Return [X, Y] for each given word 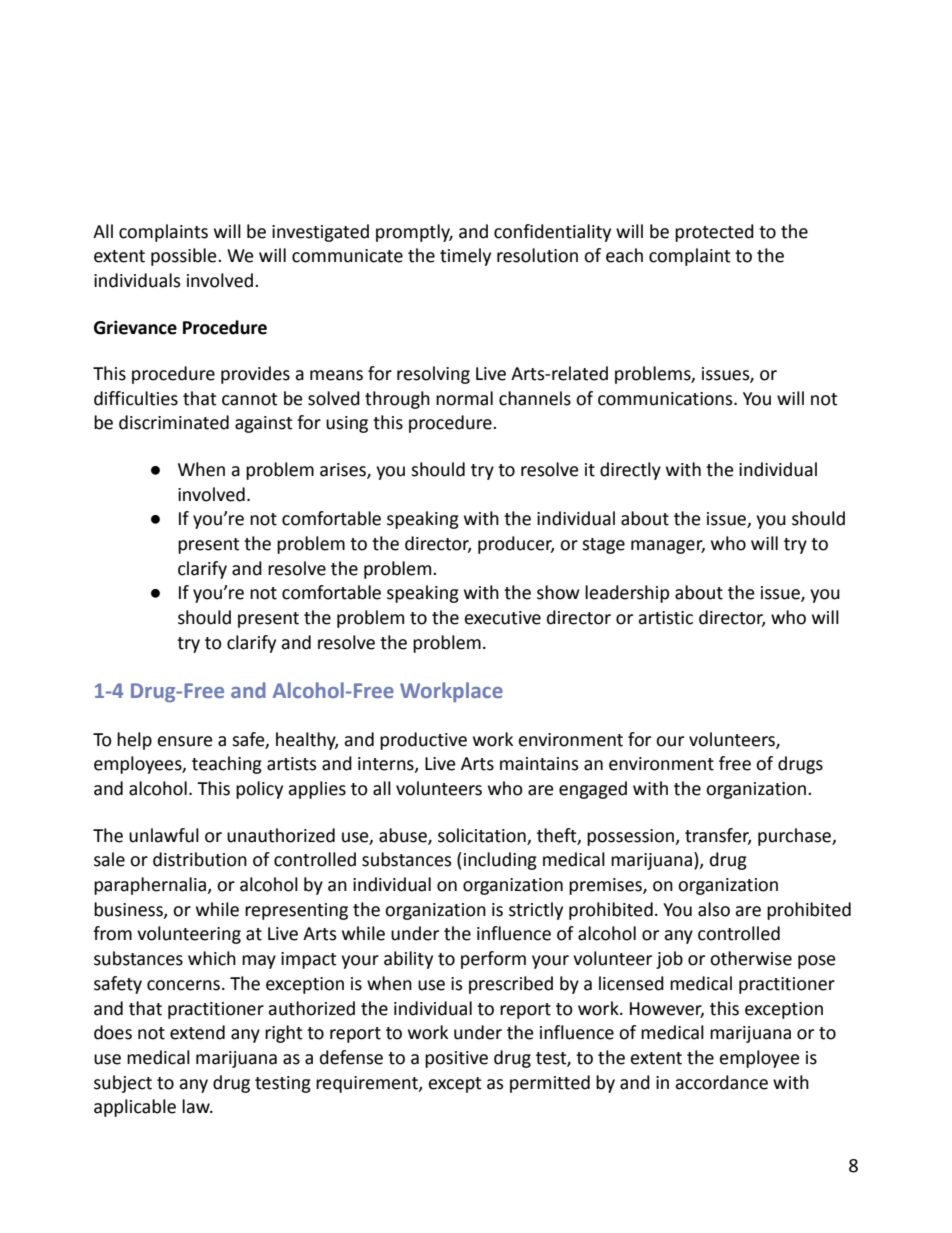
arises [344, 471]
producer [516, 545]
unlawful [164, 835]
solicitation [482, 835]
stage [603, 546]
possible [185, 257]
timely [465, 257]
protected [714, 233]
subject [123, 1084]
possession [632, 837]
